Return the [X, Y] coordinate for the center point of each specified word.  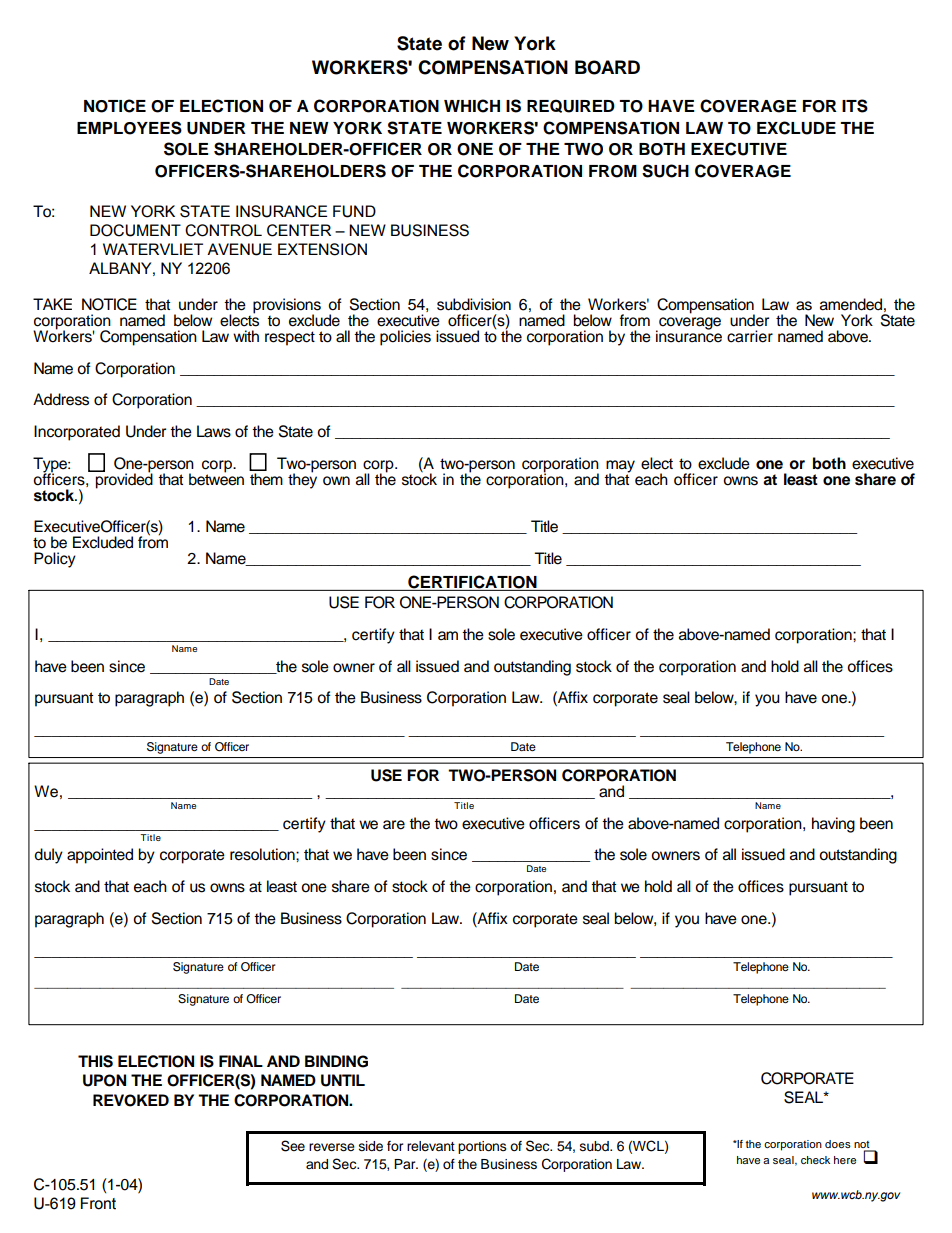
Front [98, 1203]
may [620, 467]
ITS [855, 106]
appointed [100, 856]
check [815, 1160]
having [833, 825]
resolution [263, 854]
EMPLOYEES [129, 128]
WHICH [472, 106]
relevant [431, 1146]
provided [123, 480]
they [302, 480]
